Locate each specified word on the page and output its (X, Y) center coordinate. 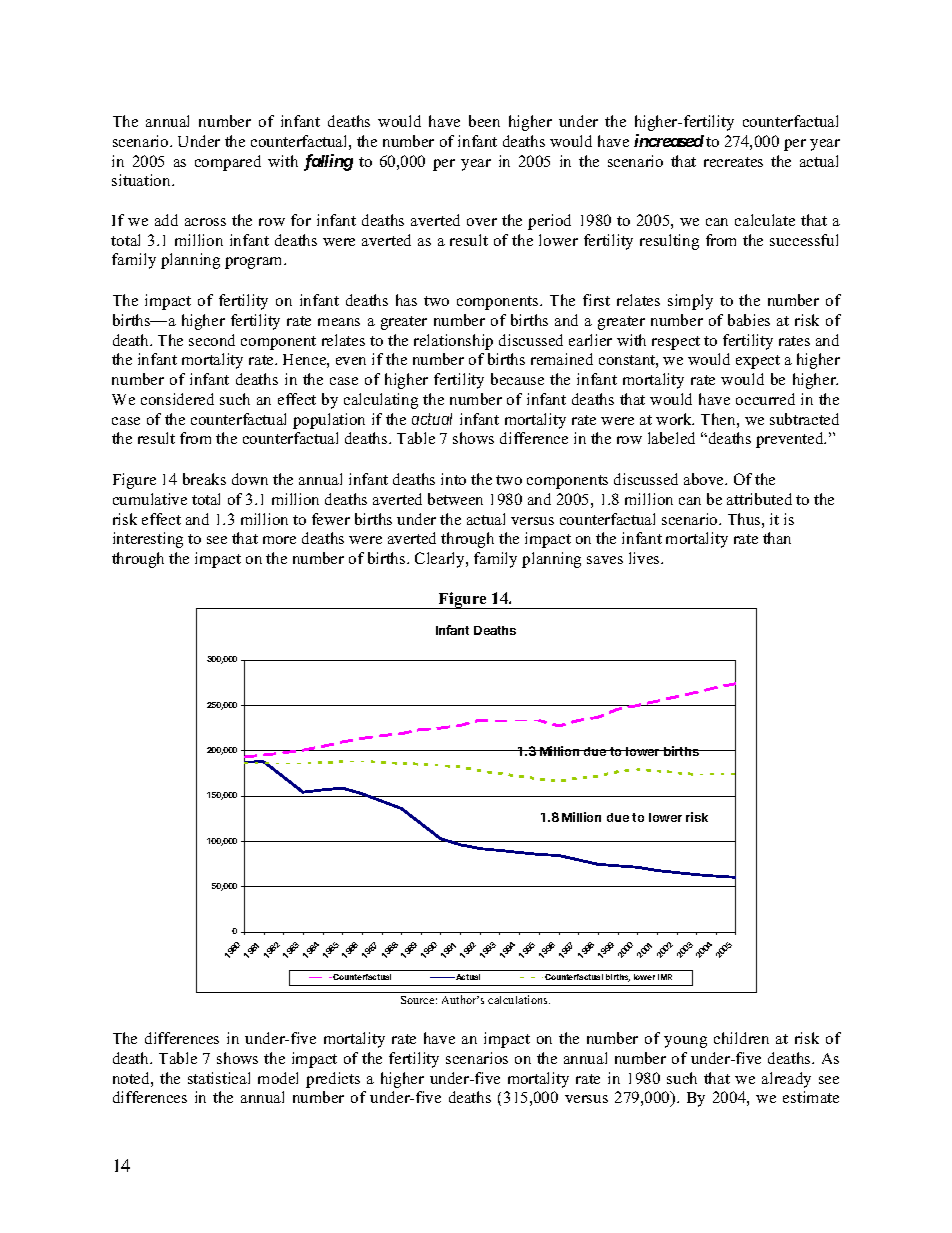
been (484, 121)
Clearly (441, 560)
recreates (733, 162)
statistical (219, 1078)
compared (228, 163)
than (777, 538)
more (279, 540)
